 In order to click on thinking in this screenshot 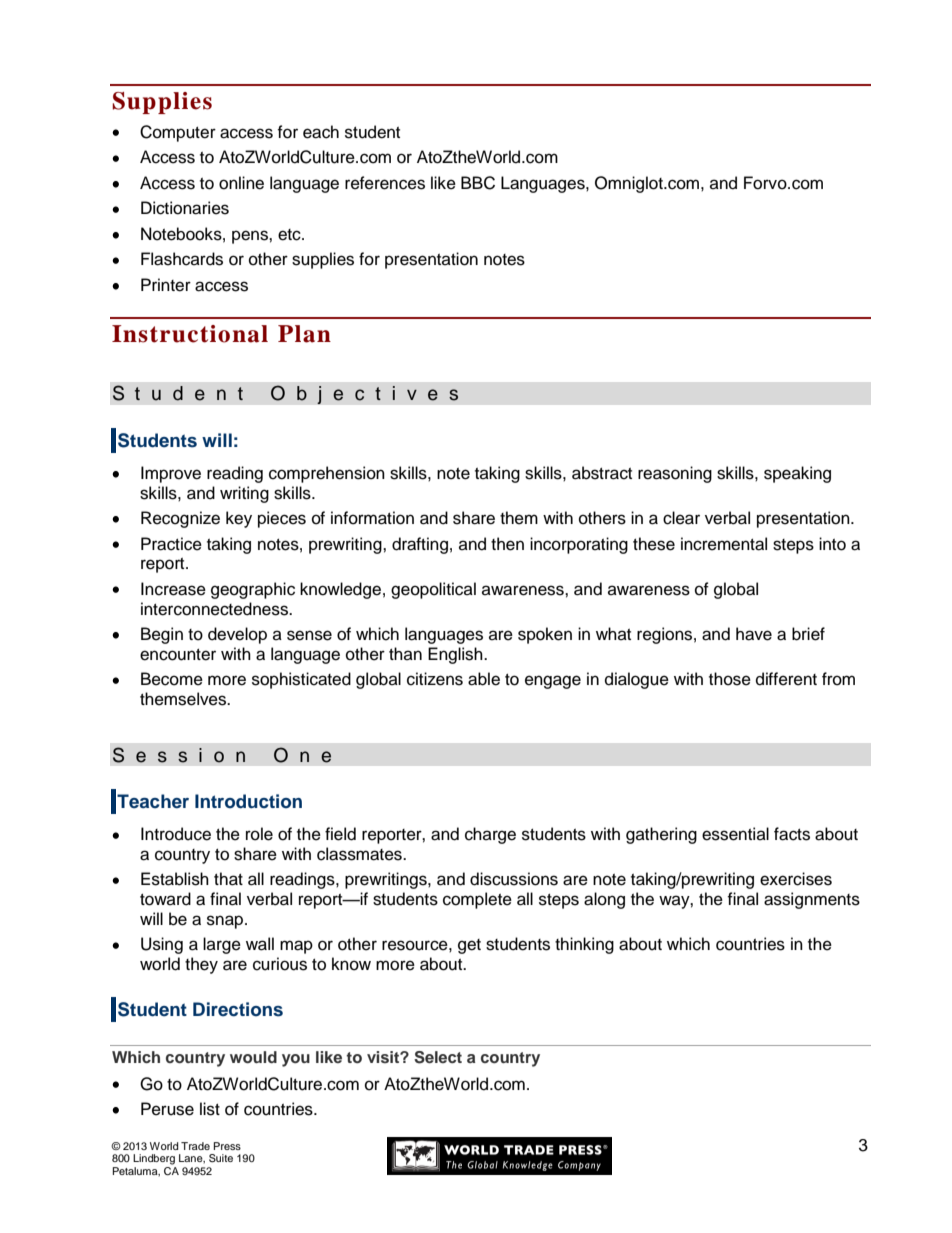, I will do `click(584, 945)`.
